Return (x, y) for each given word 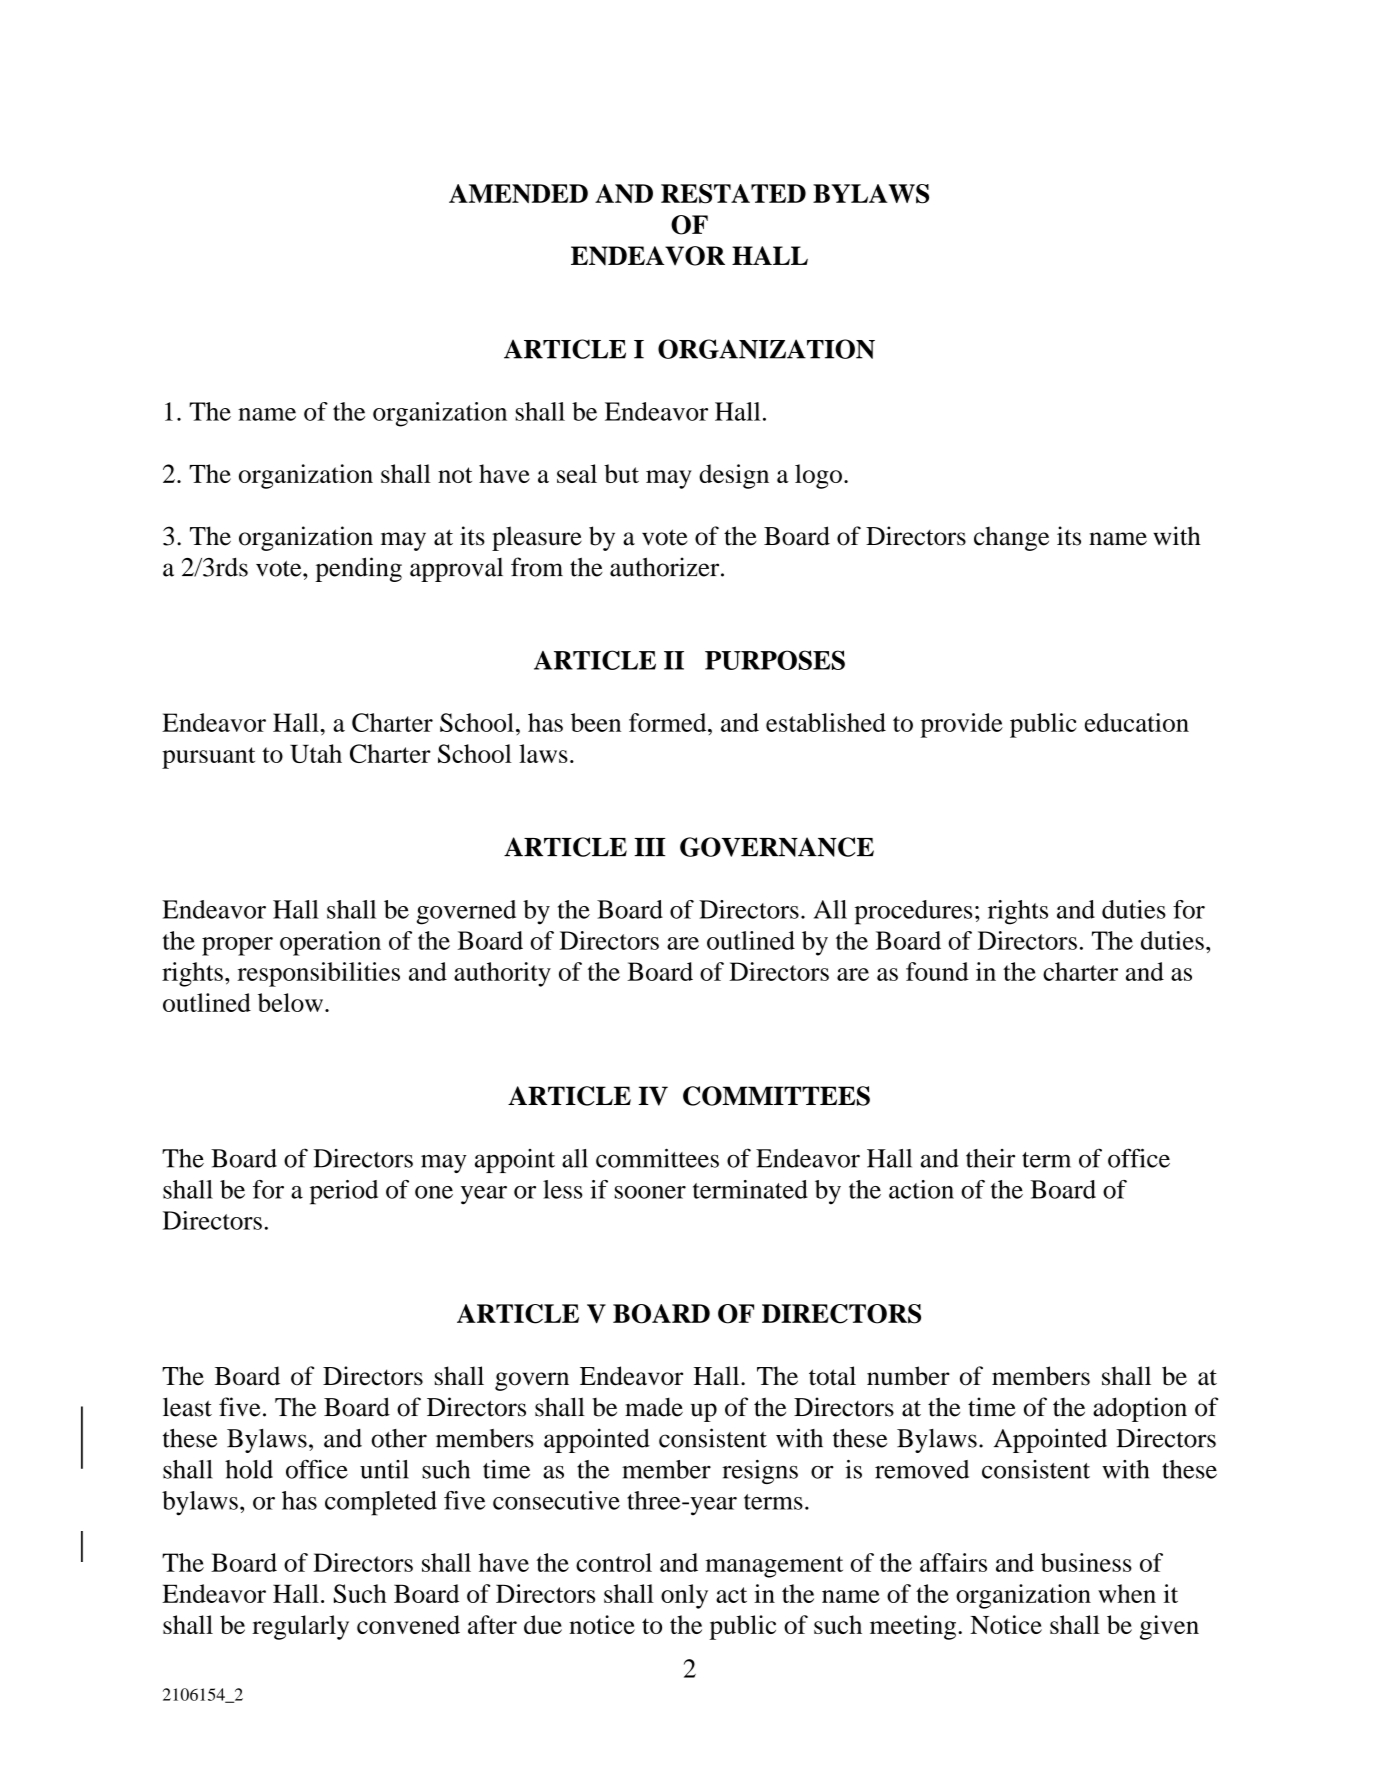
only (684, 1596)
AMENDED (518, 193)
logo (818, 476)
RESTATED (733, 194)
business (1086, 1562)
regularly (300, 1627)
